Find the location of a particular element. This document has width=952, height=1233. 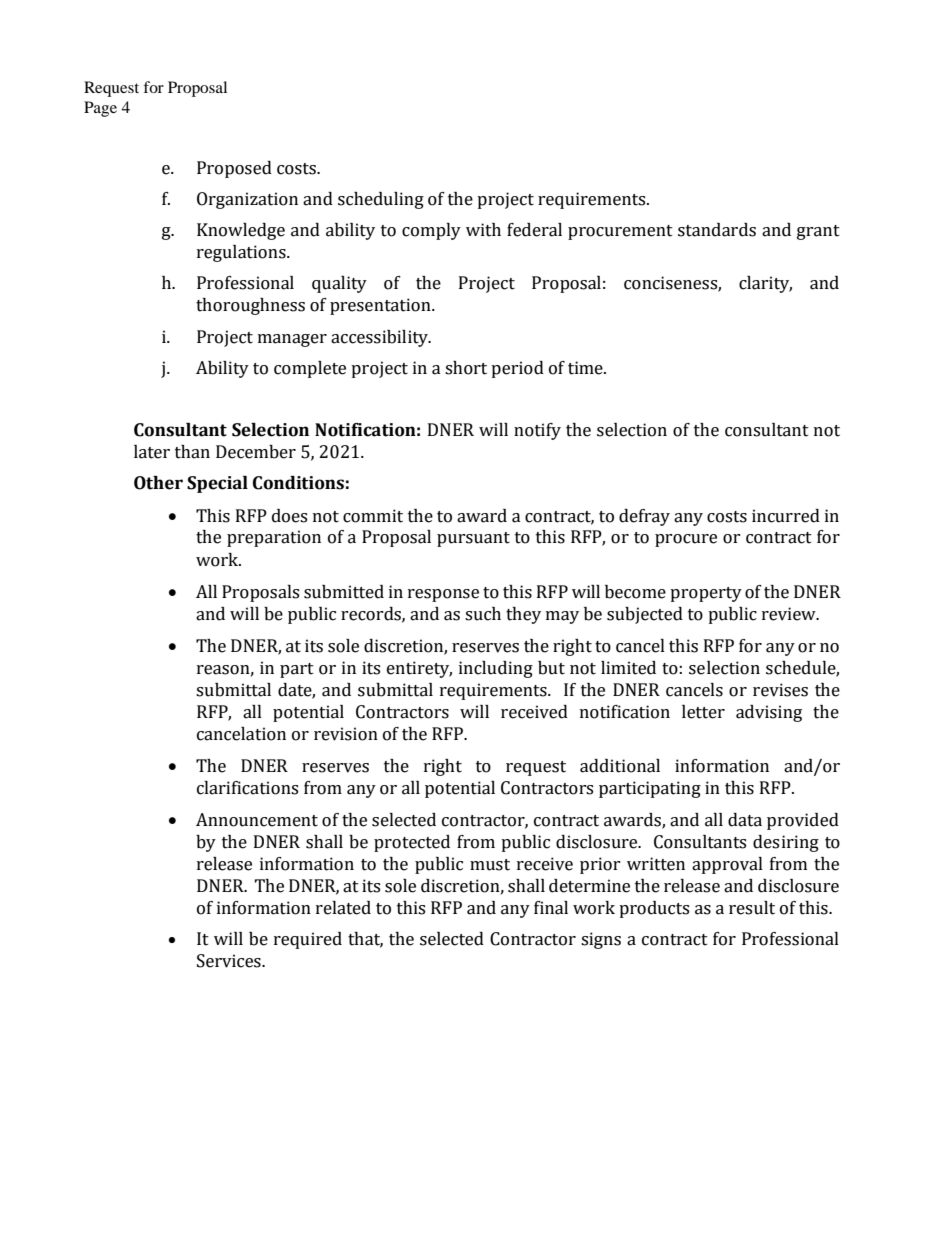

clarity is located at coordinates (765, 284).
